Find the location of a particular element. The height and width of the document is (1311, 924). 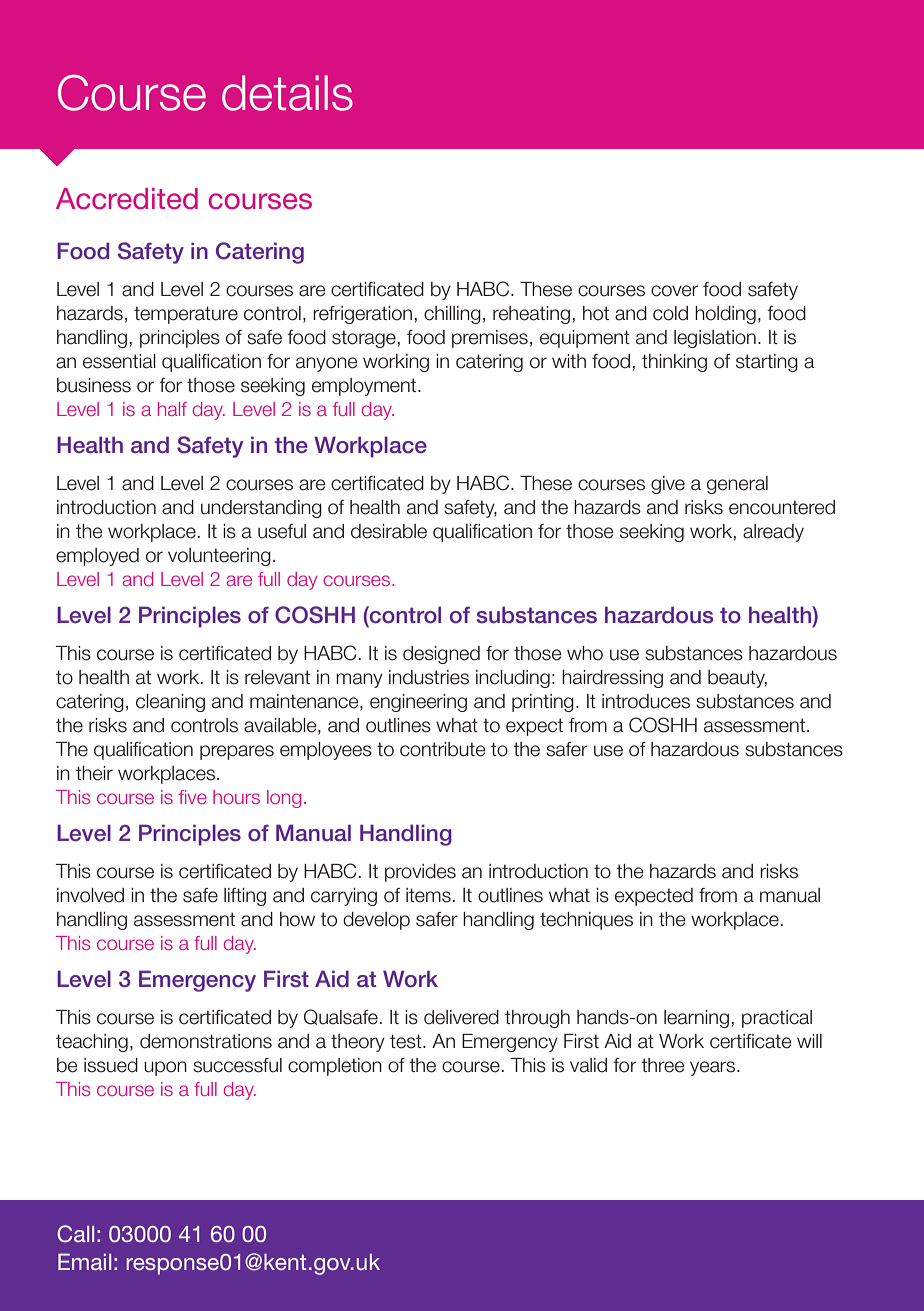

beauty is located at coordinates (737, 679).
